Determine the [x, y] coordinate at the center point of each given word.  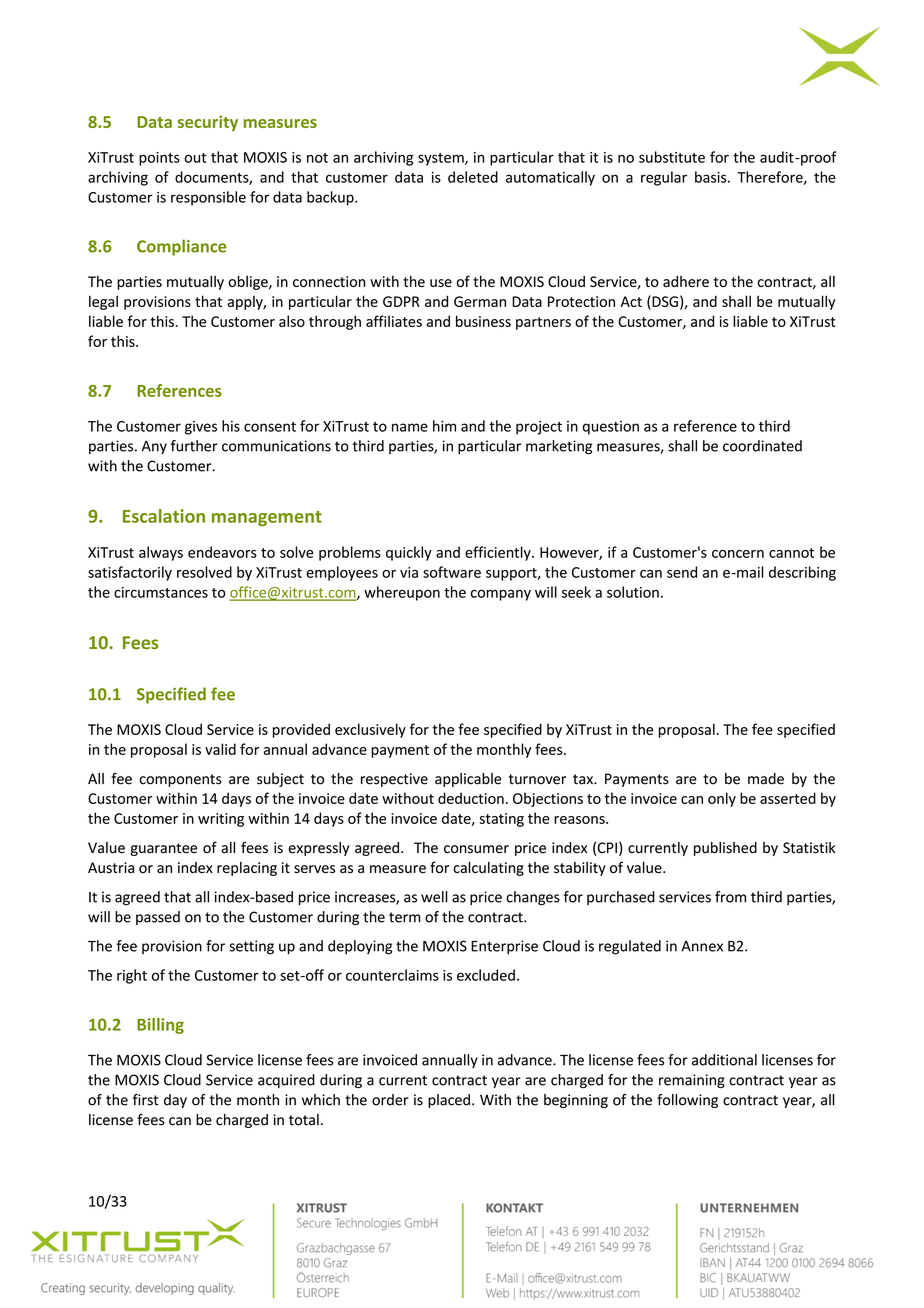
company [501, 595]
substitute [672, 157]
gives [201, 428]
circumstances [161, 592]
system [442, 159]
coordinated [762, 446]
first [146, 1100]
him [444, 426]
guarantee [164, 849]
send [682, 572]
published [725, 849]
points [159, 159]
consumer [476, 849]
